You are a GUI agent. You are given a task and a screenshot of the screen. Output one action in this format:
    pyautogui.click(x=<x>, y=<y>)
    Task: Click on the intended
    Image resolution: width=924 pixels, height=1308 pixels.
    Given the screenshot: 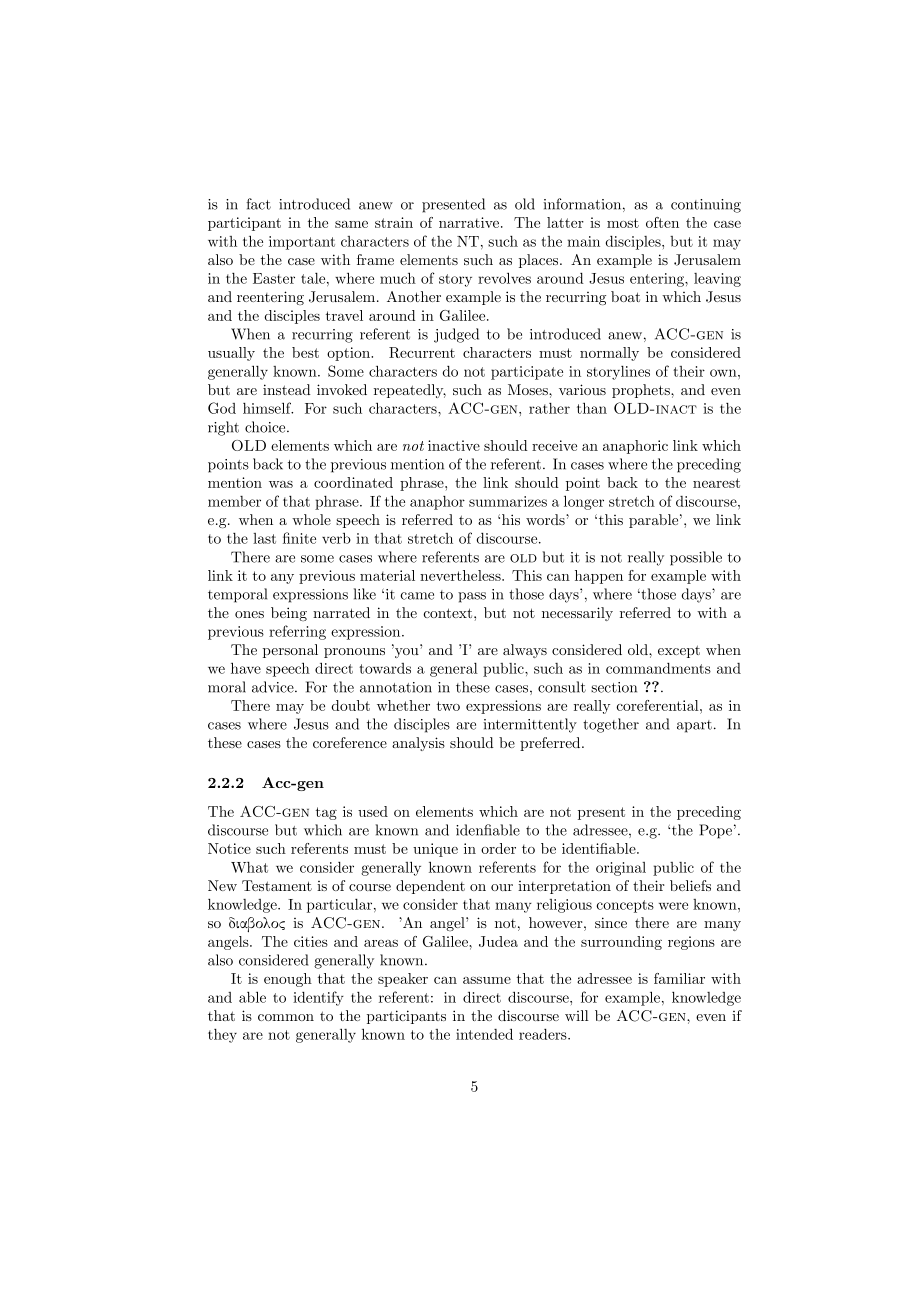 What is the action you would take?
    pyautogui.click(x=484, y=1034)
